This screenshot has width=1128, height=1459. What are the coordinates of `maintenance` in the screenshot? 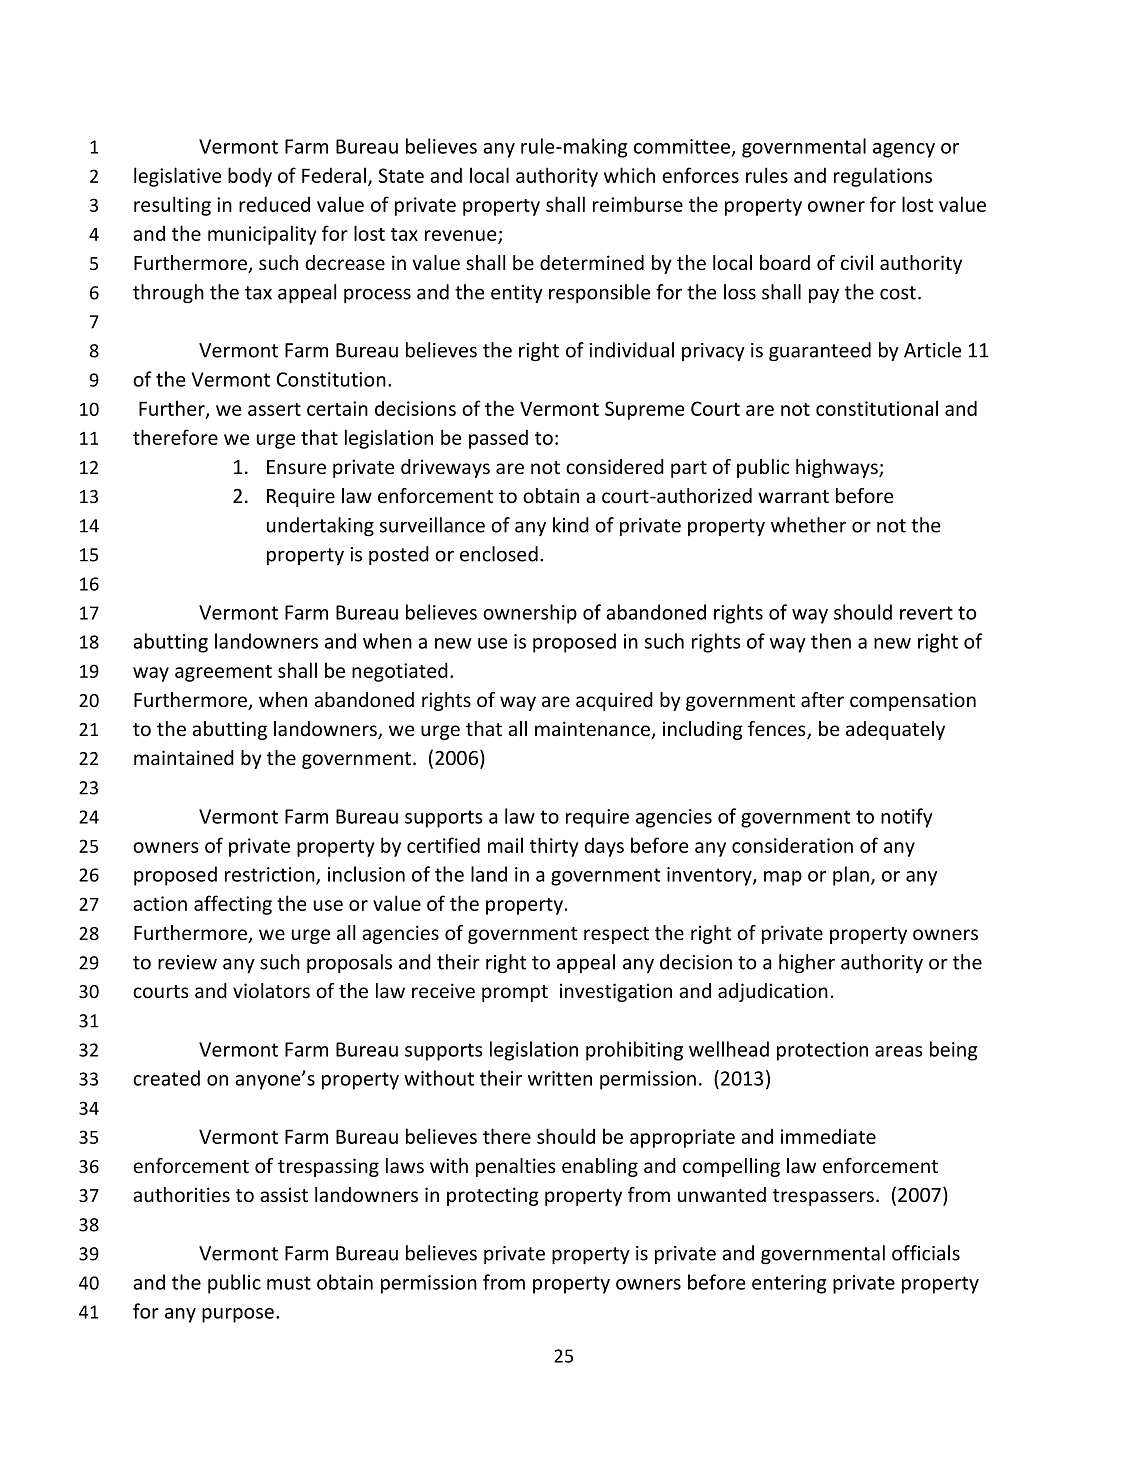 It's located at (594, 730).
